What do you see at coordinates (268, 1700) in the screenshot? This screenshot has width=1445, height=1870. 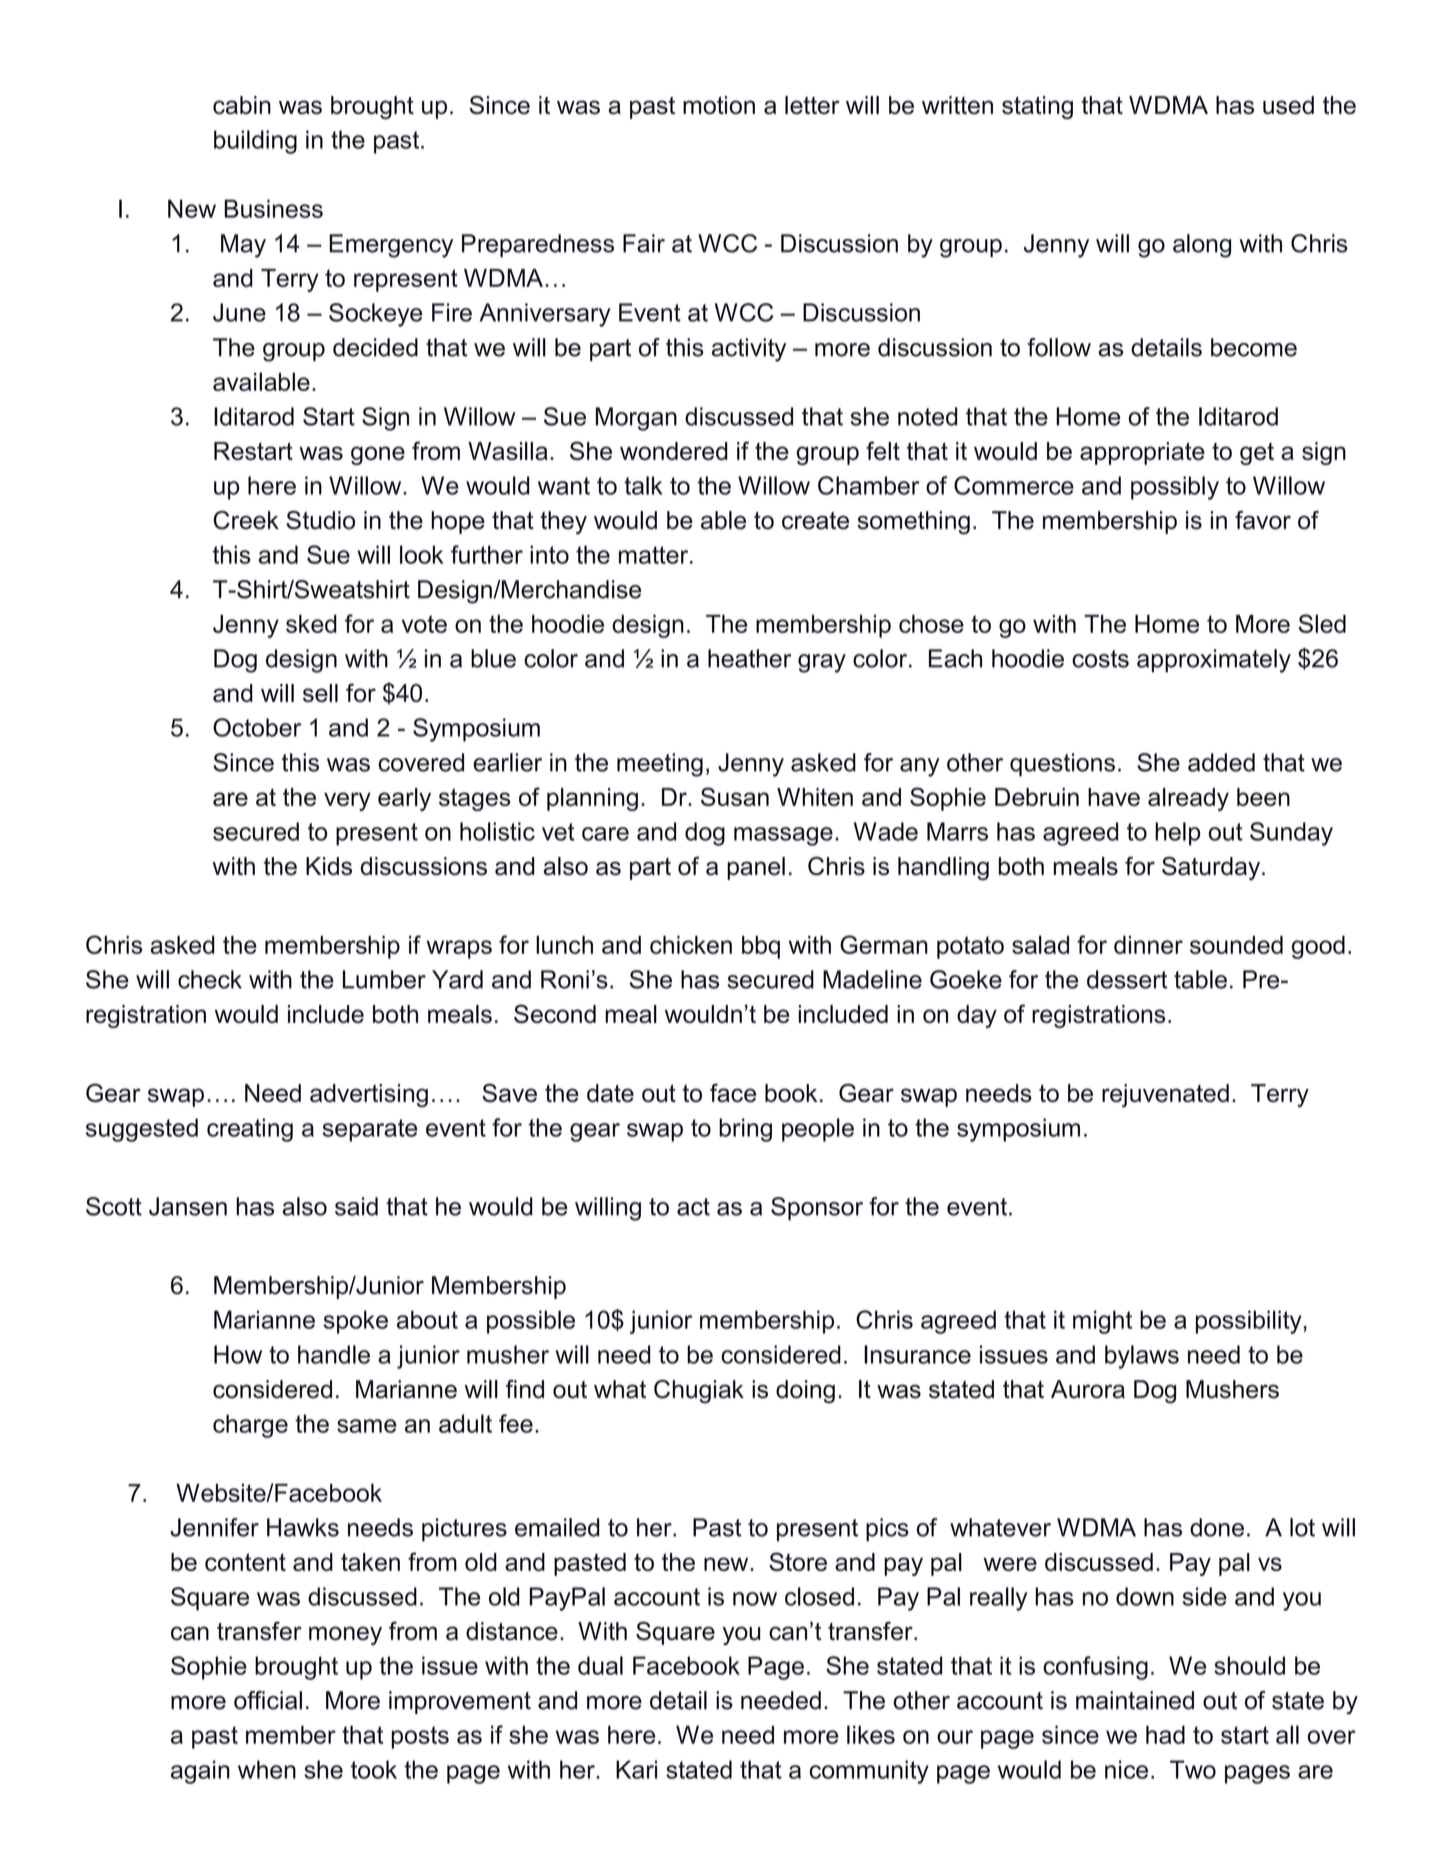 I see `official` at bounding box center [268, 1700].
